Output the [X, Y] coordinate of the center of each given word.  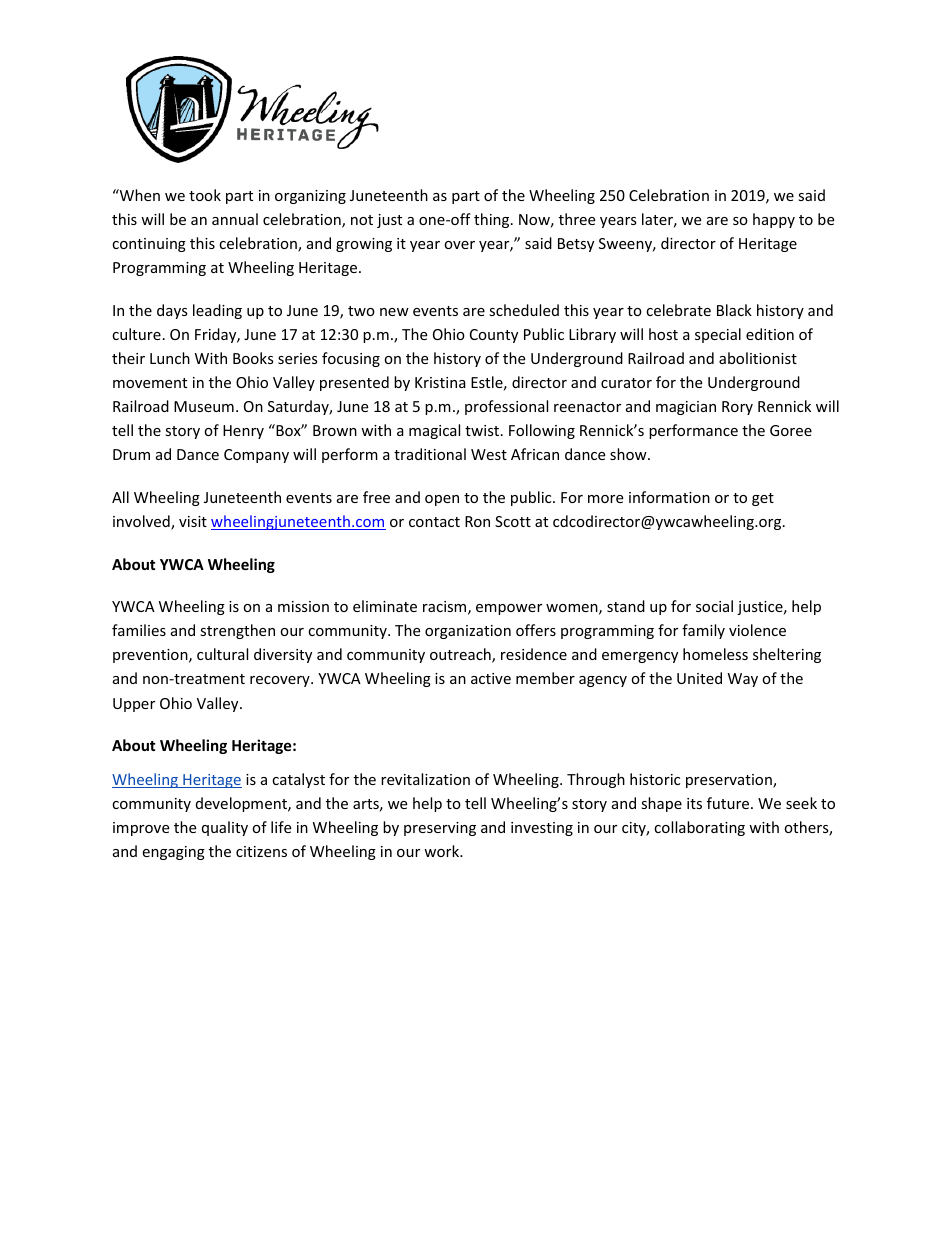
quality [225, 828]
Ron [477, 521]
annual [235, 219]
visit [193, 521]
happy [774, 220]
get [763, 499]
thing [493, 220]
